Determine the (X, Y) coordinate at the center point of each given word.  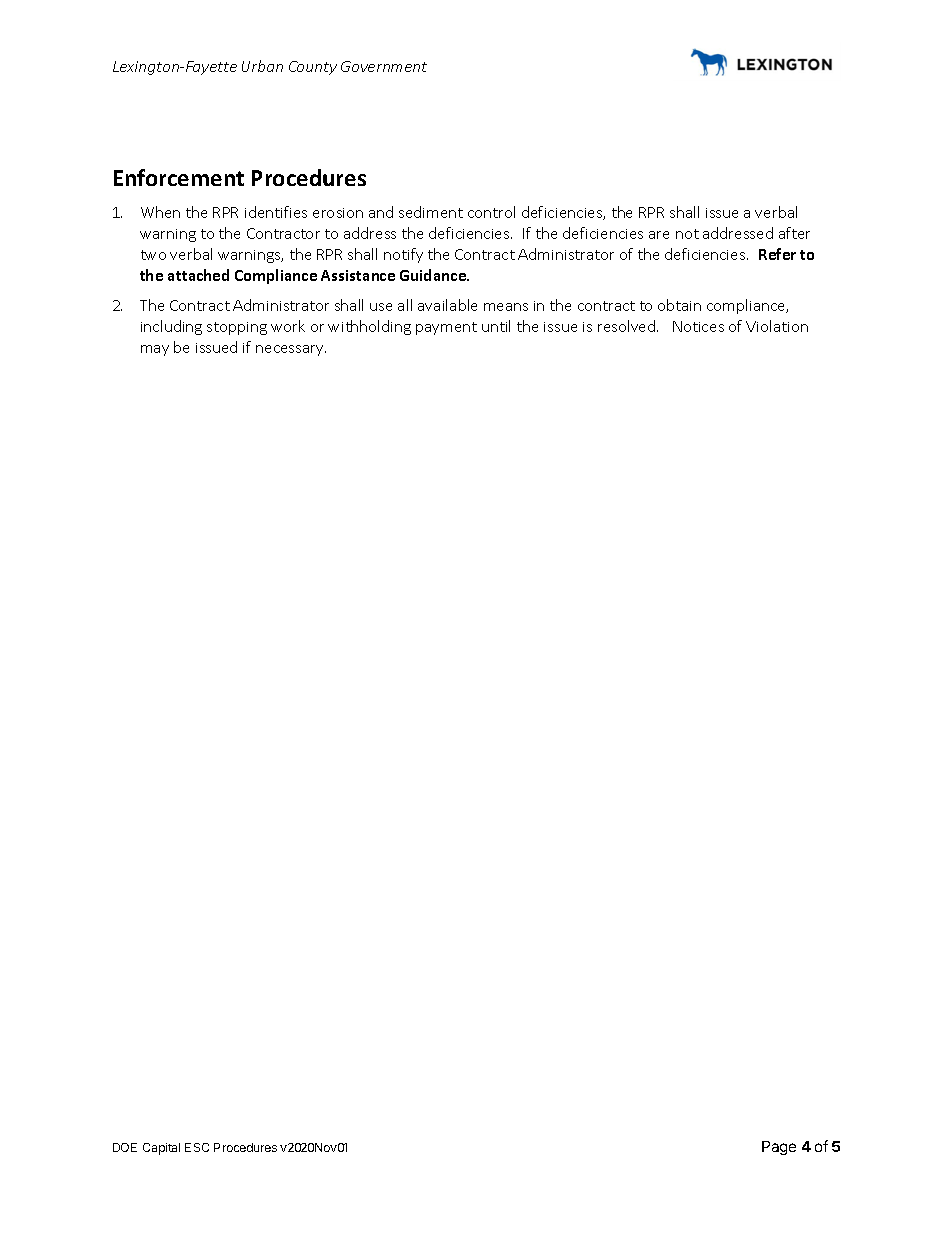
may (155, 350)
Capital (161, 1149)
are (659, 235)
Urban (262, 66)
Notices (698, 326)
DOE (125, 1147)
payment (446, 328)
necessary (291, 350)
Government (384, 66)
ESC (197, 1147)
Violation (777, 326)
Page (779, 1148)
